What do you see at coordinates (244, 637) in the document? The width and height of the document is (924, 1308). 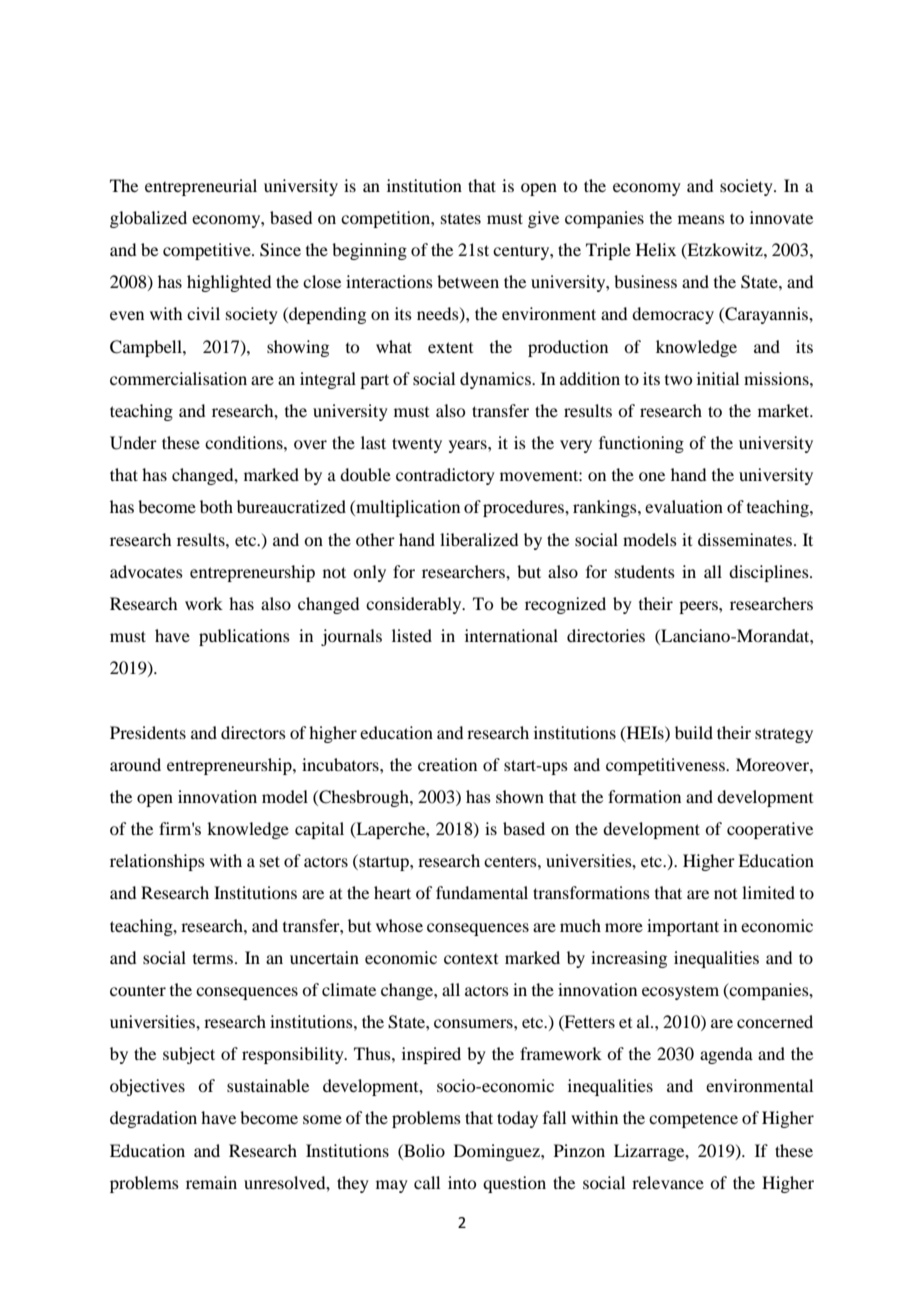 I see `publications` at bounding box center [244, 637].
